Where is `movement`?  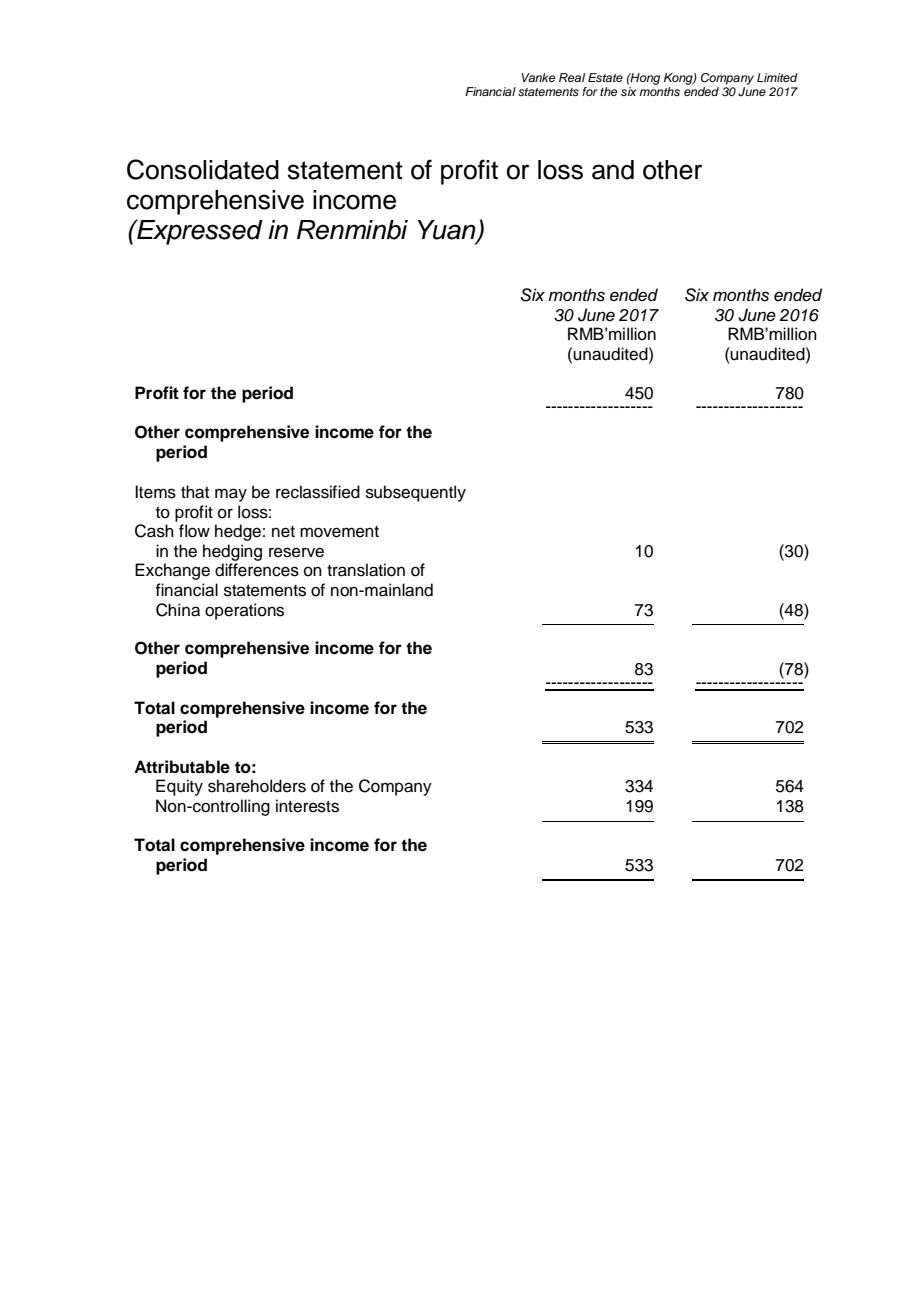
movement is located at coordinates (339, 532).
